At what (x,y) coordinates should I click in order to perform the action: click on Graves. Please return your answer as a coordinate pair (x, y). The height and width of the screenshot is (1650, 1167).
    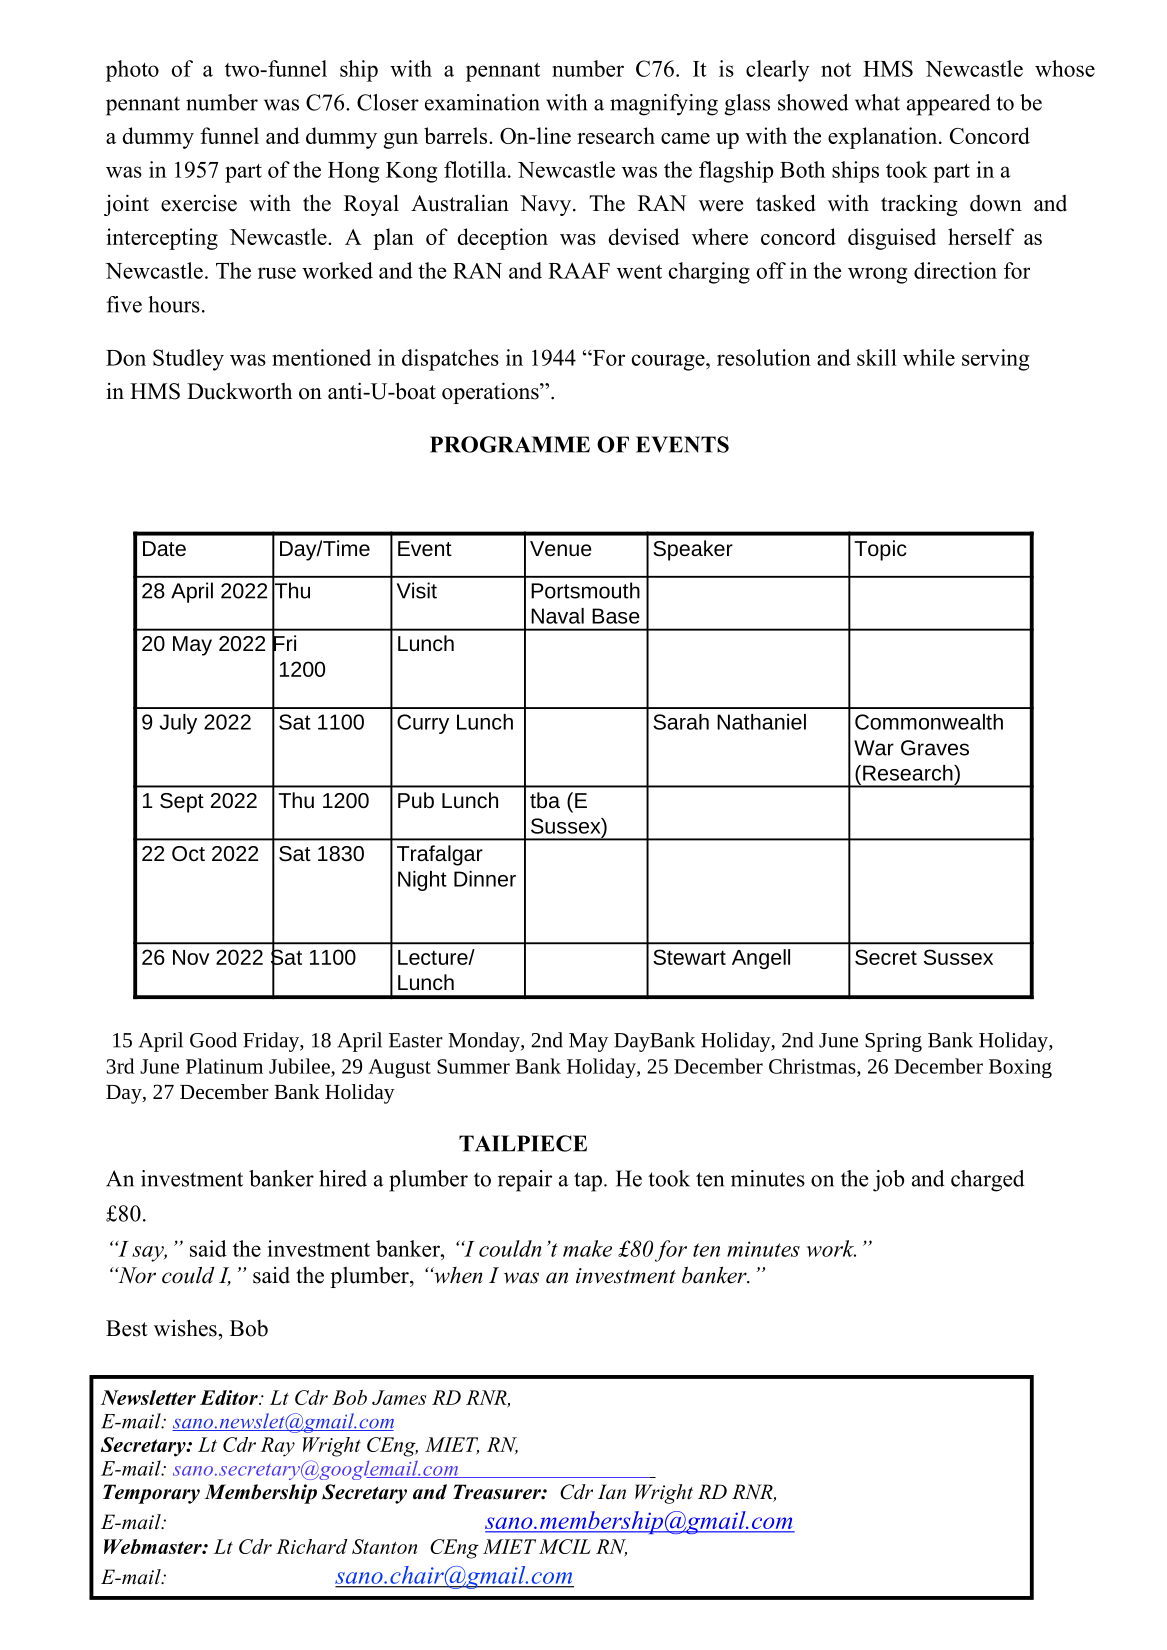
    Looking at the image, I should click on (935, 748).
